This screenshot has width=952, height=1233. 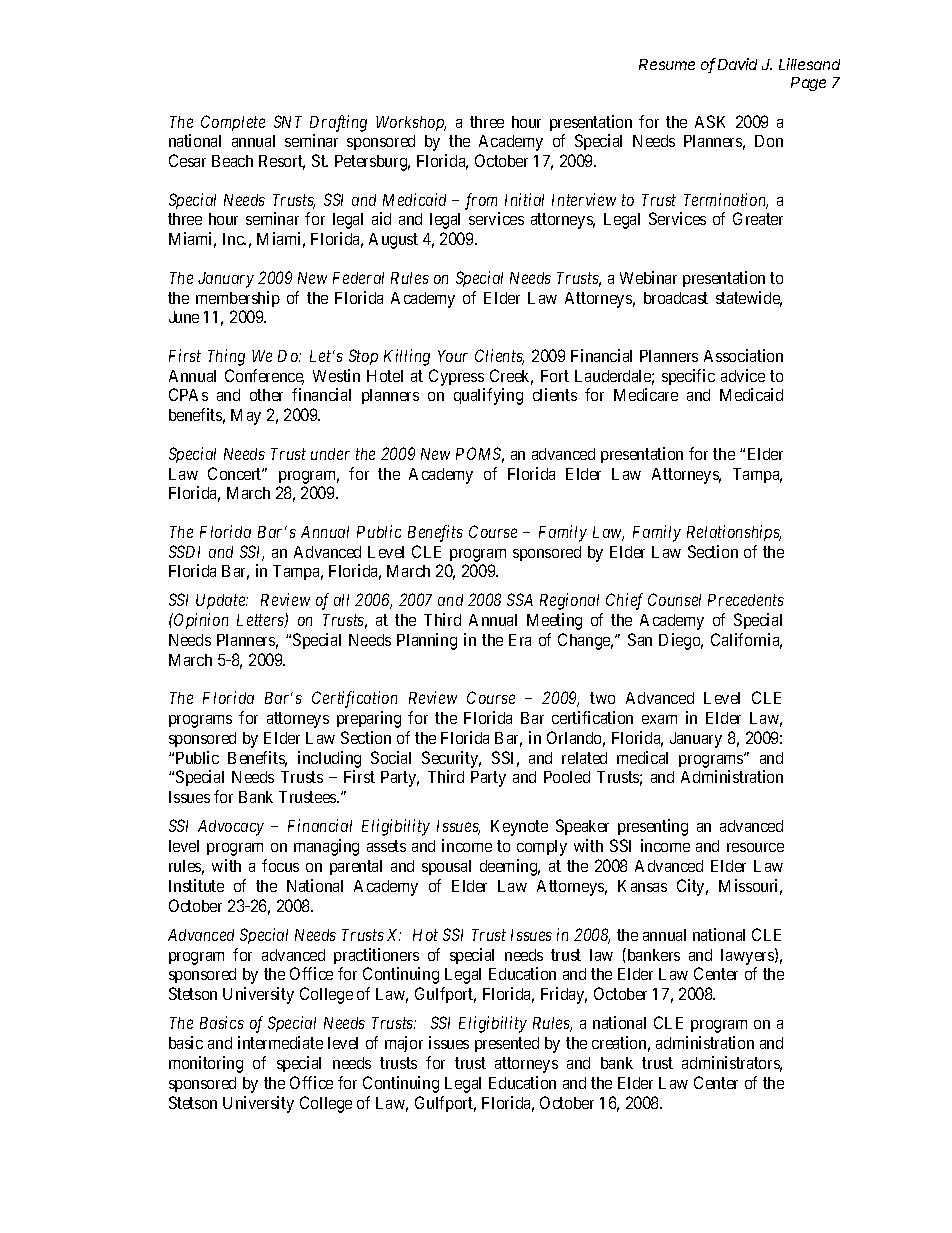 What do you see at coordinates (519, 828) in the screenshot?
I see `Keynote` at bounding box center [519, 828].
